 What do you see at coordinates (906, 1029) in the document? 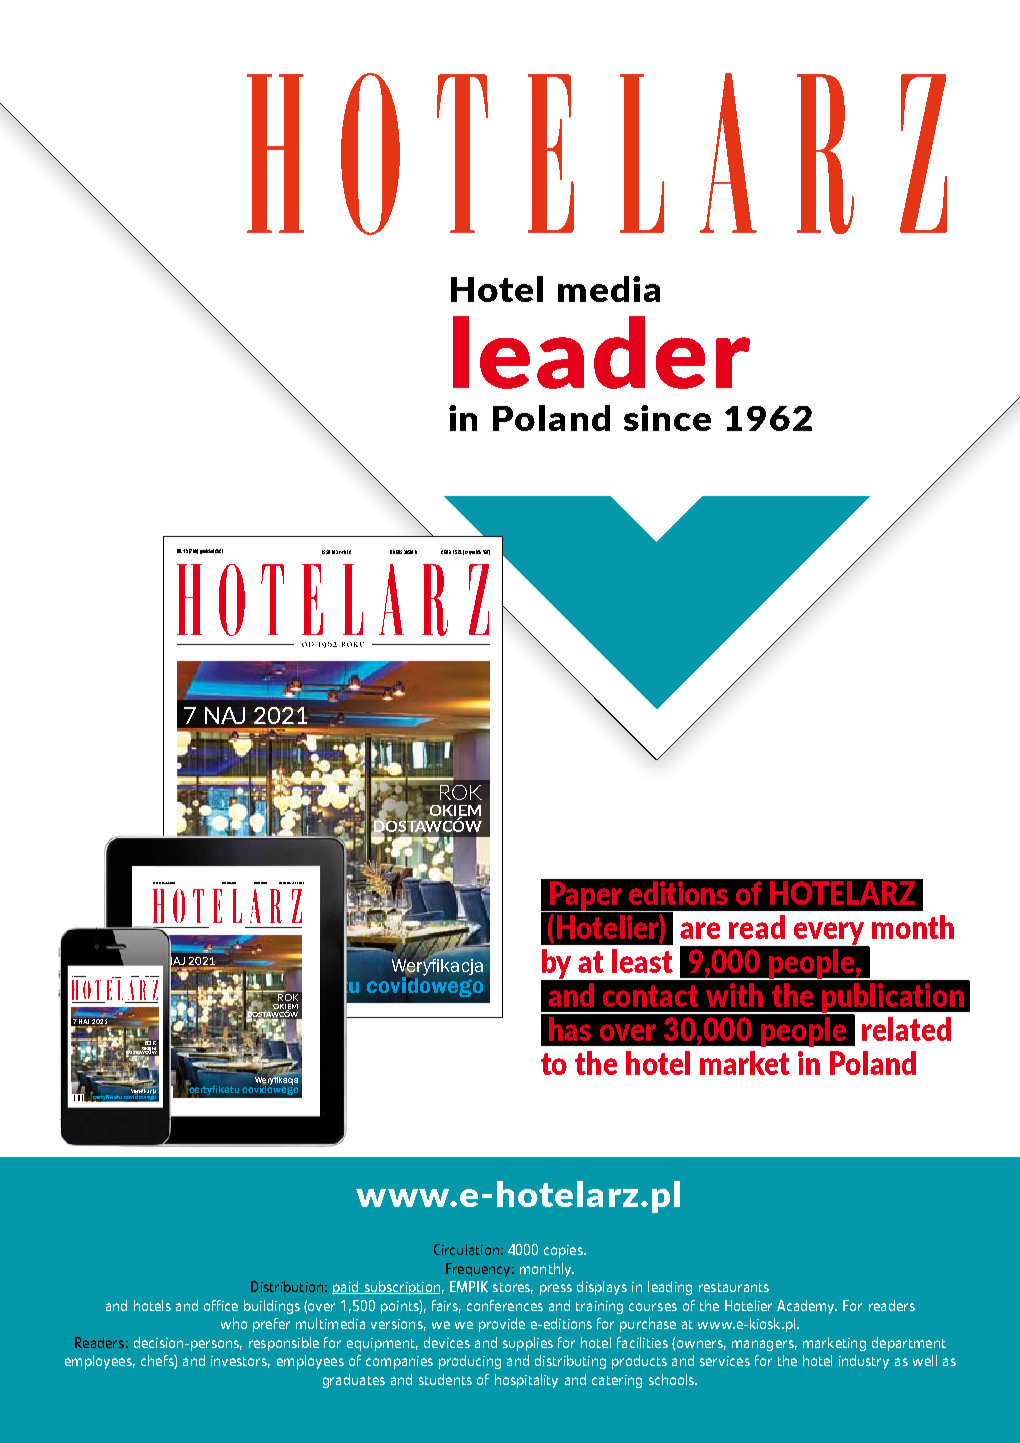
I see `related` at bounding box center [906, 1029].
